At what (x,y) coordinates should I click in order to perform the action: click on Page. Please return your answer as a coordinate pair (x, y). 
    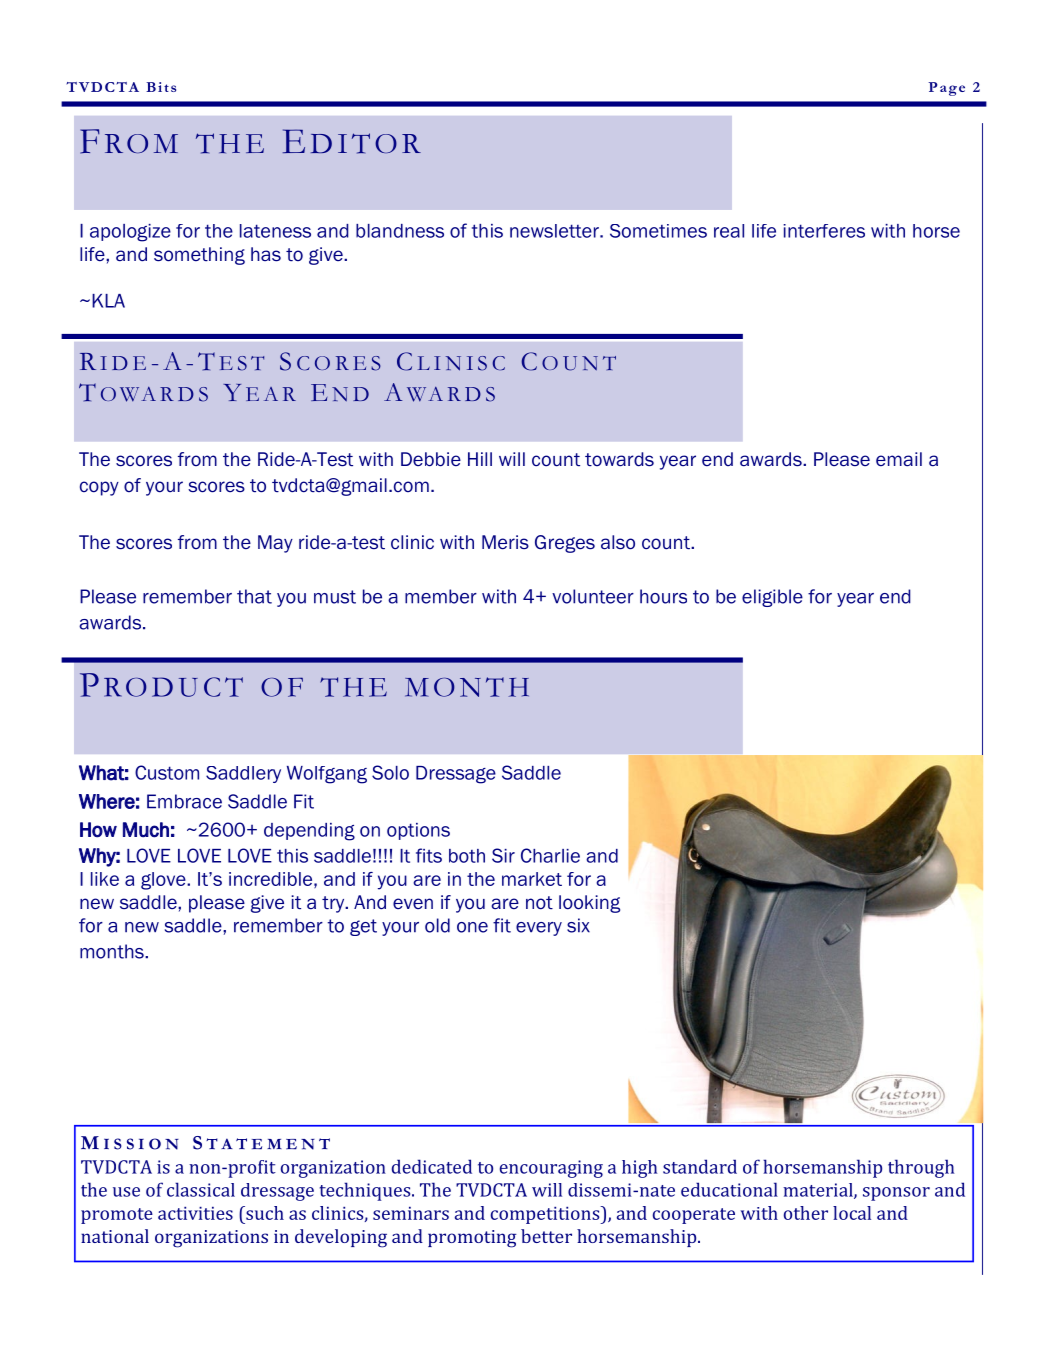
    Looking at the image, I should click on (946, 89).
